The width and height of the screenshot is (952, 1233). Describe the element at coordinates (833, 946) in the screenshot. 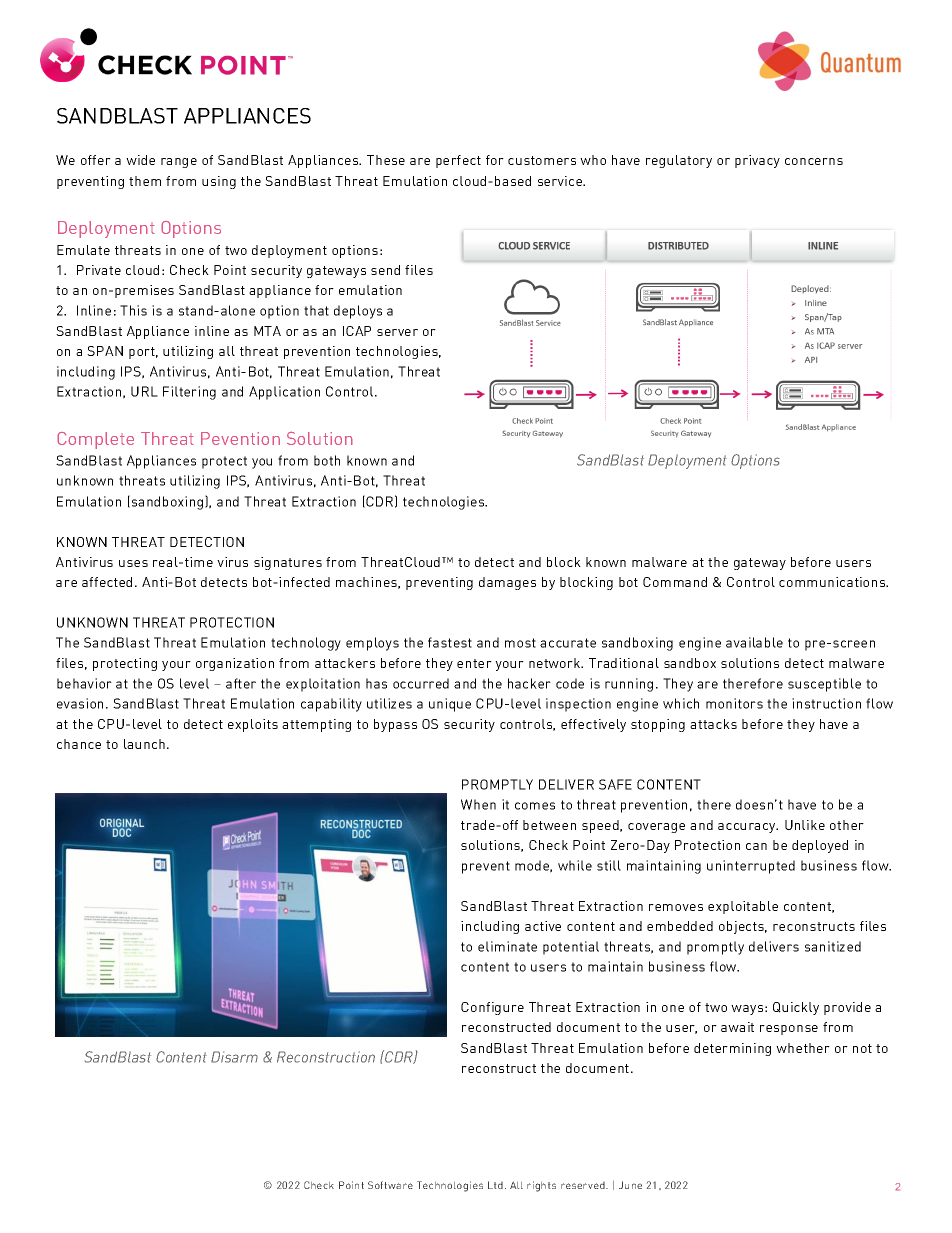

I see `sanitized` at that location.
